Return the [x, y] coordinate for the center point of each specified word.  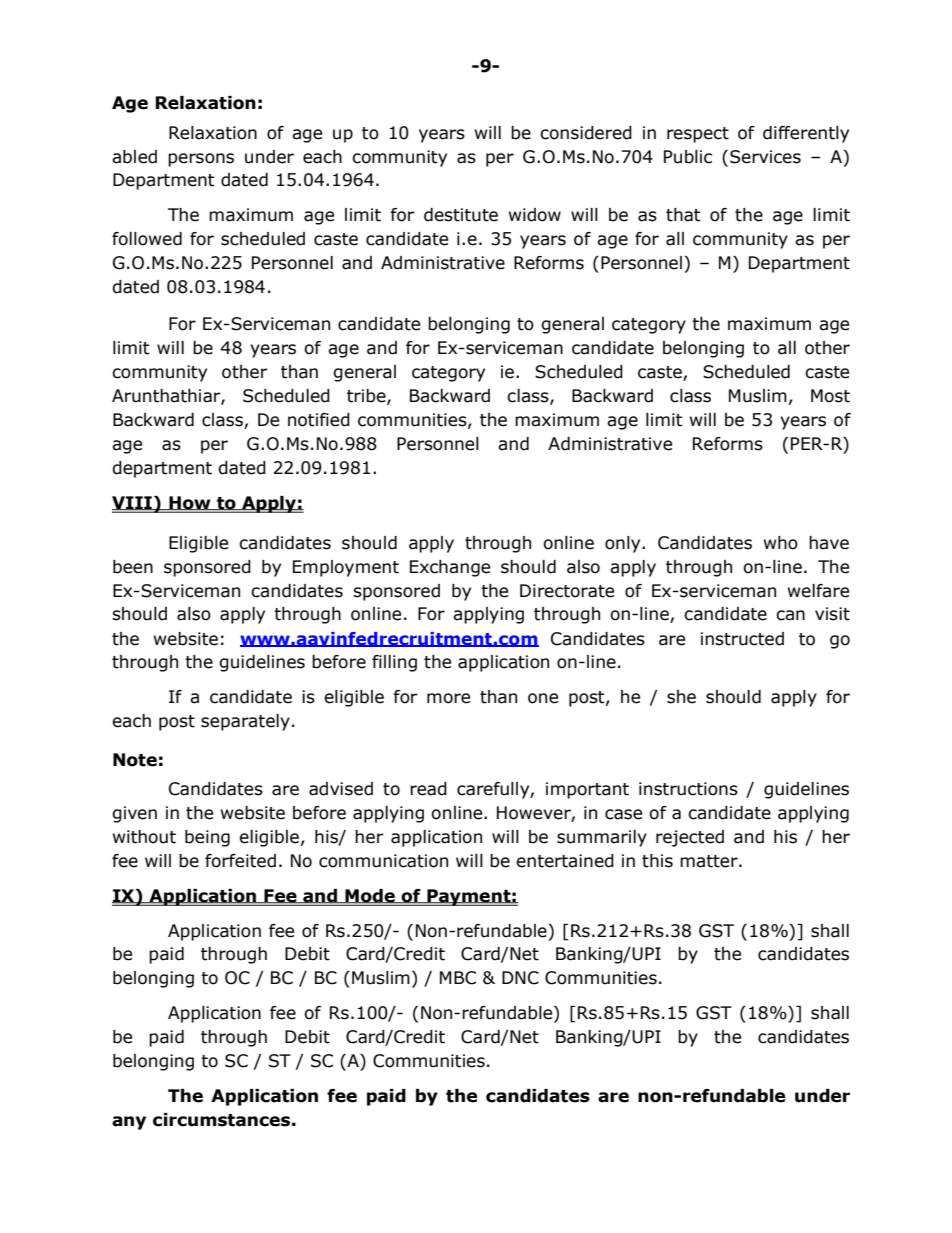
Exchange [450, 568]
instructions [688, 789]
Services [765, 157]
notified [319, 420]
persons [201, 160]
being [207, 838]
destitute [461, 215]
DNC [520, 978]
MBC [458, 978]
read [428, 789]
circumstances [221, 1120]
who [781, 543]
